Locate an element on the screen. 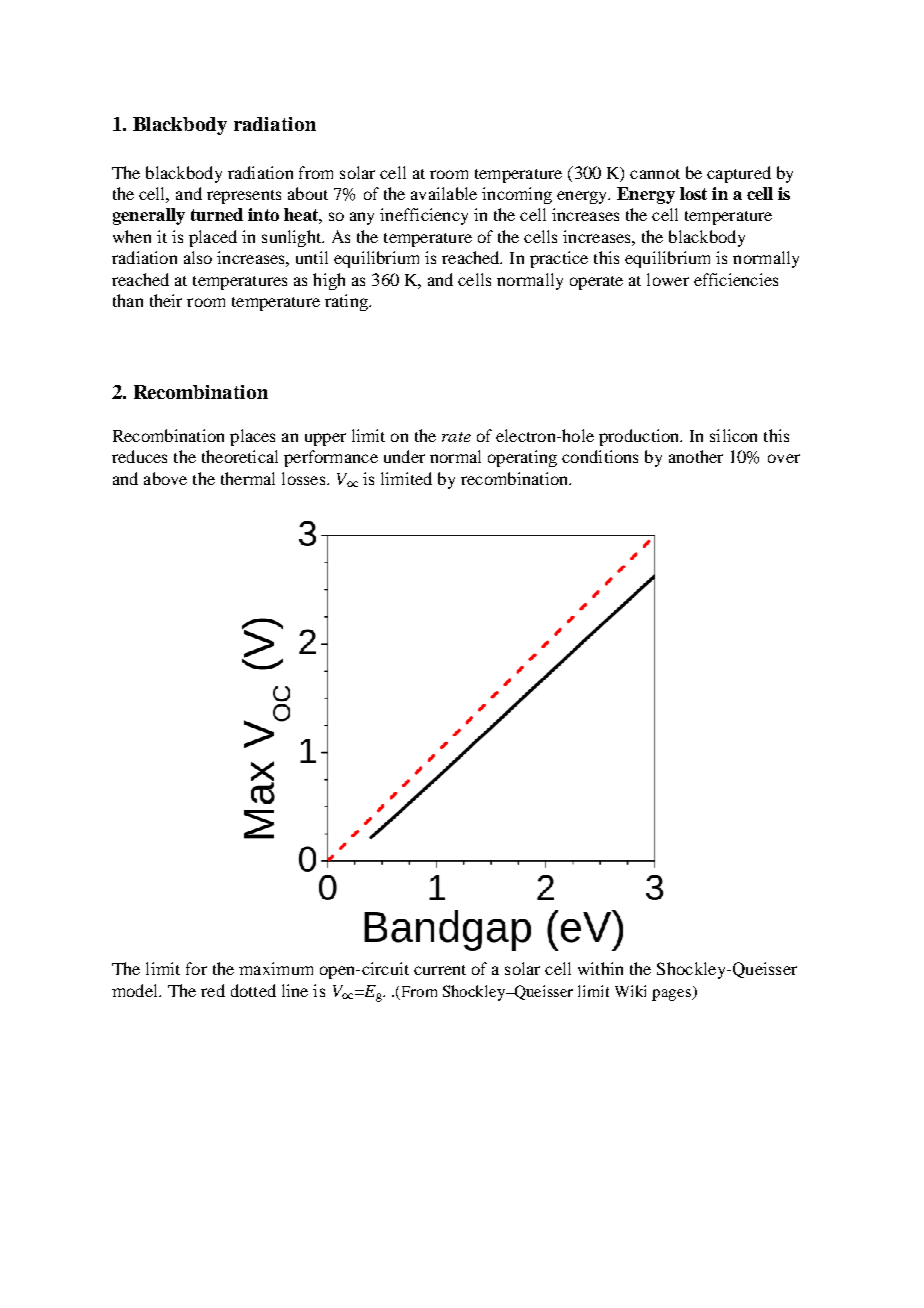 The image size is (924, 1308). available is located at coordinates (444, 193).
